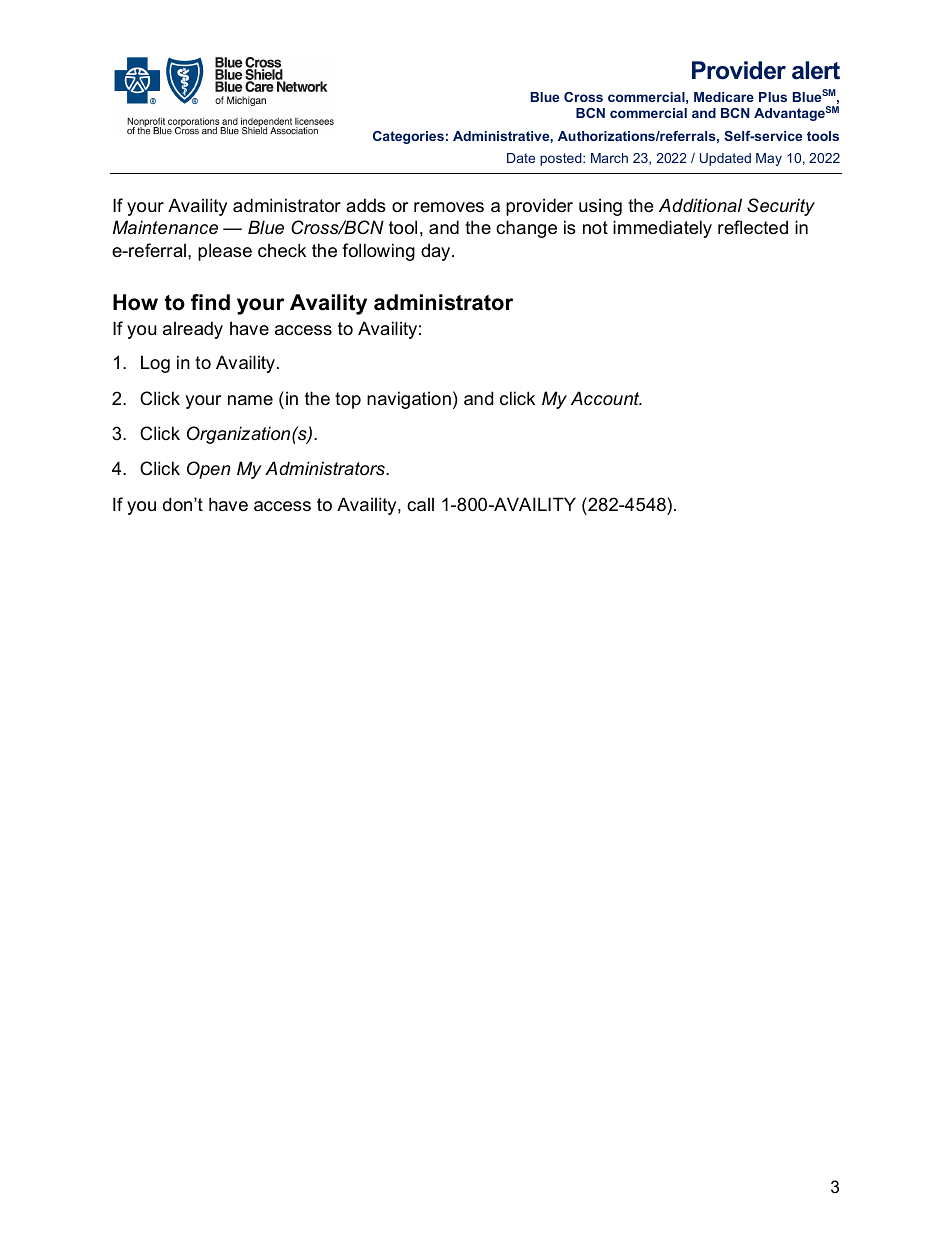 This page has width=952, height=1233. I want to click on day, so click(437, 252).
